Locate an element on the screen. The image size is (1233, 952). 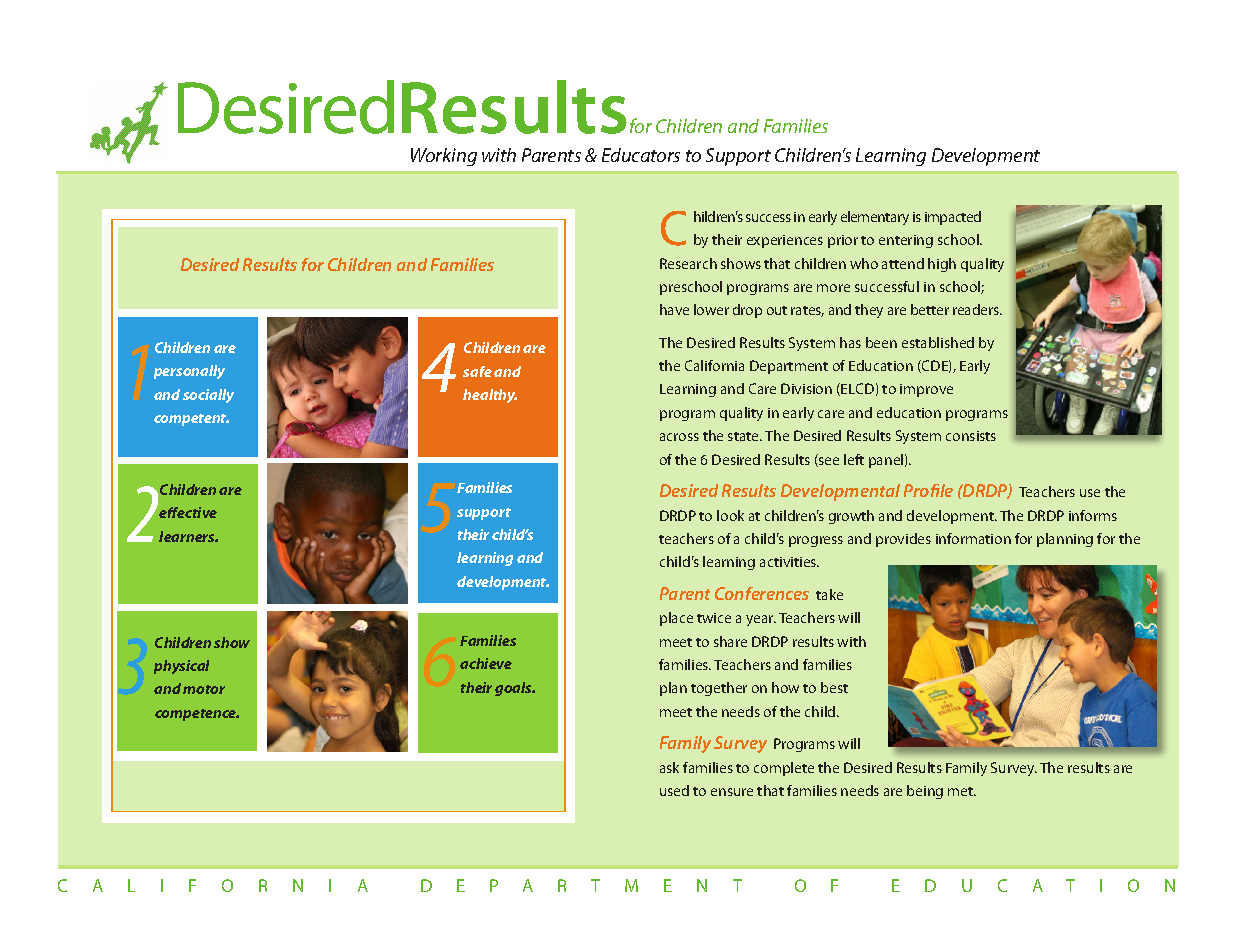
met is located at coordinates (962, 791).
